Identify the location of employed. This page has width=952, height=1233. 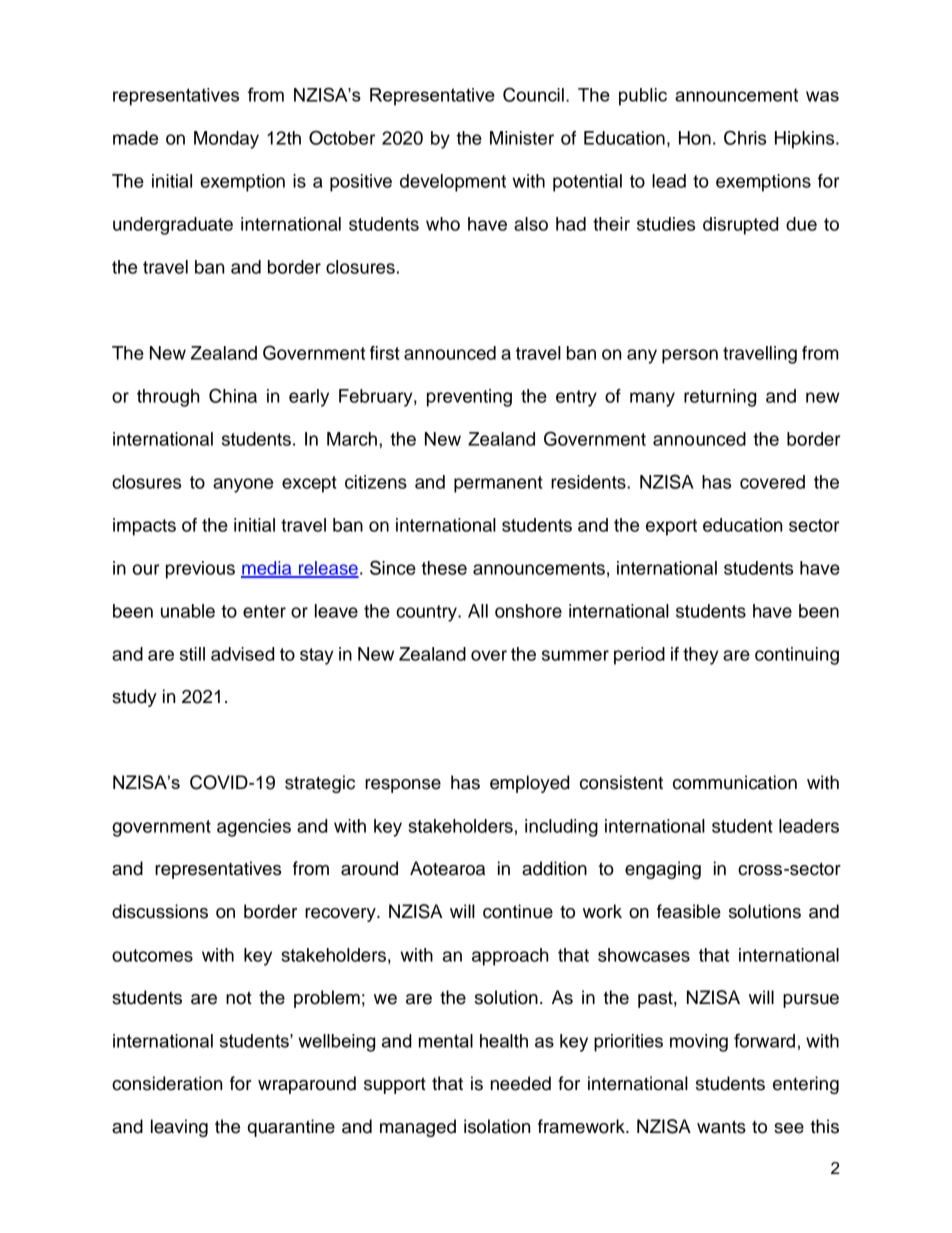
(529, 784).
